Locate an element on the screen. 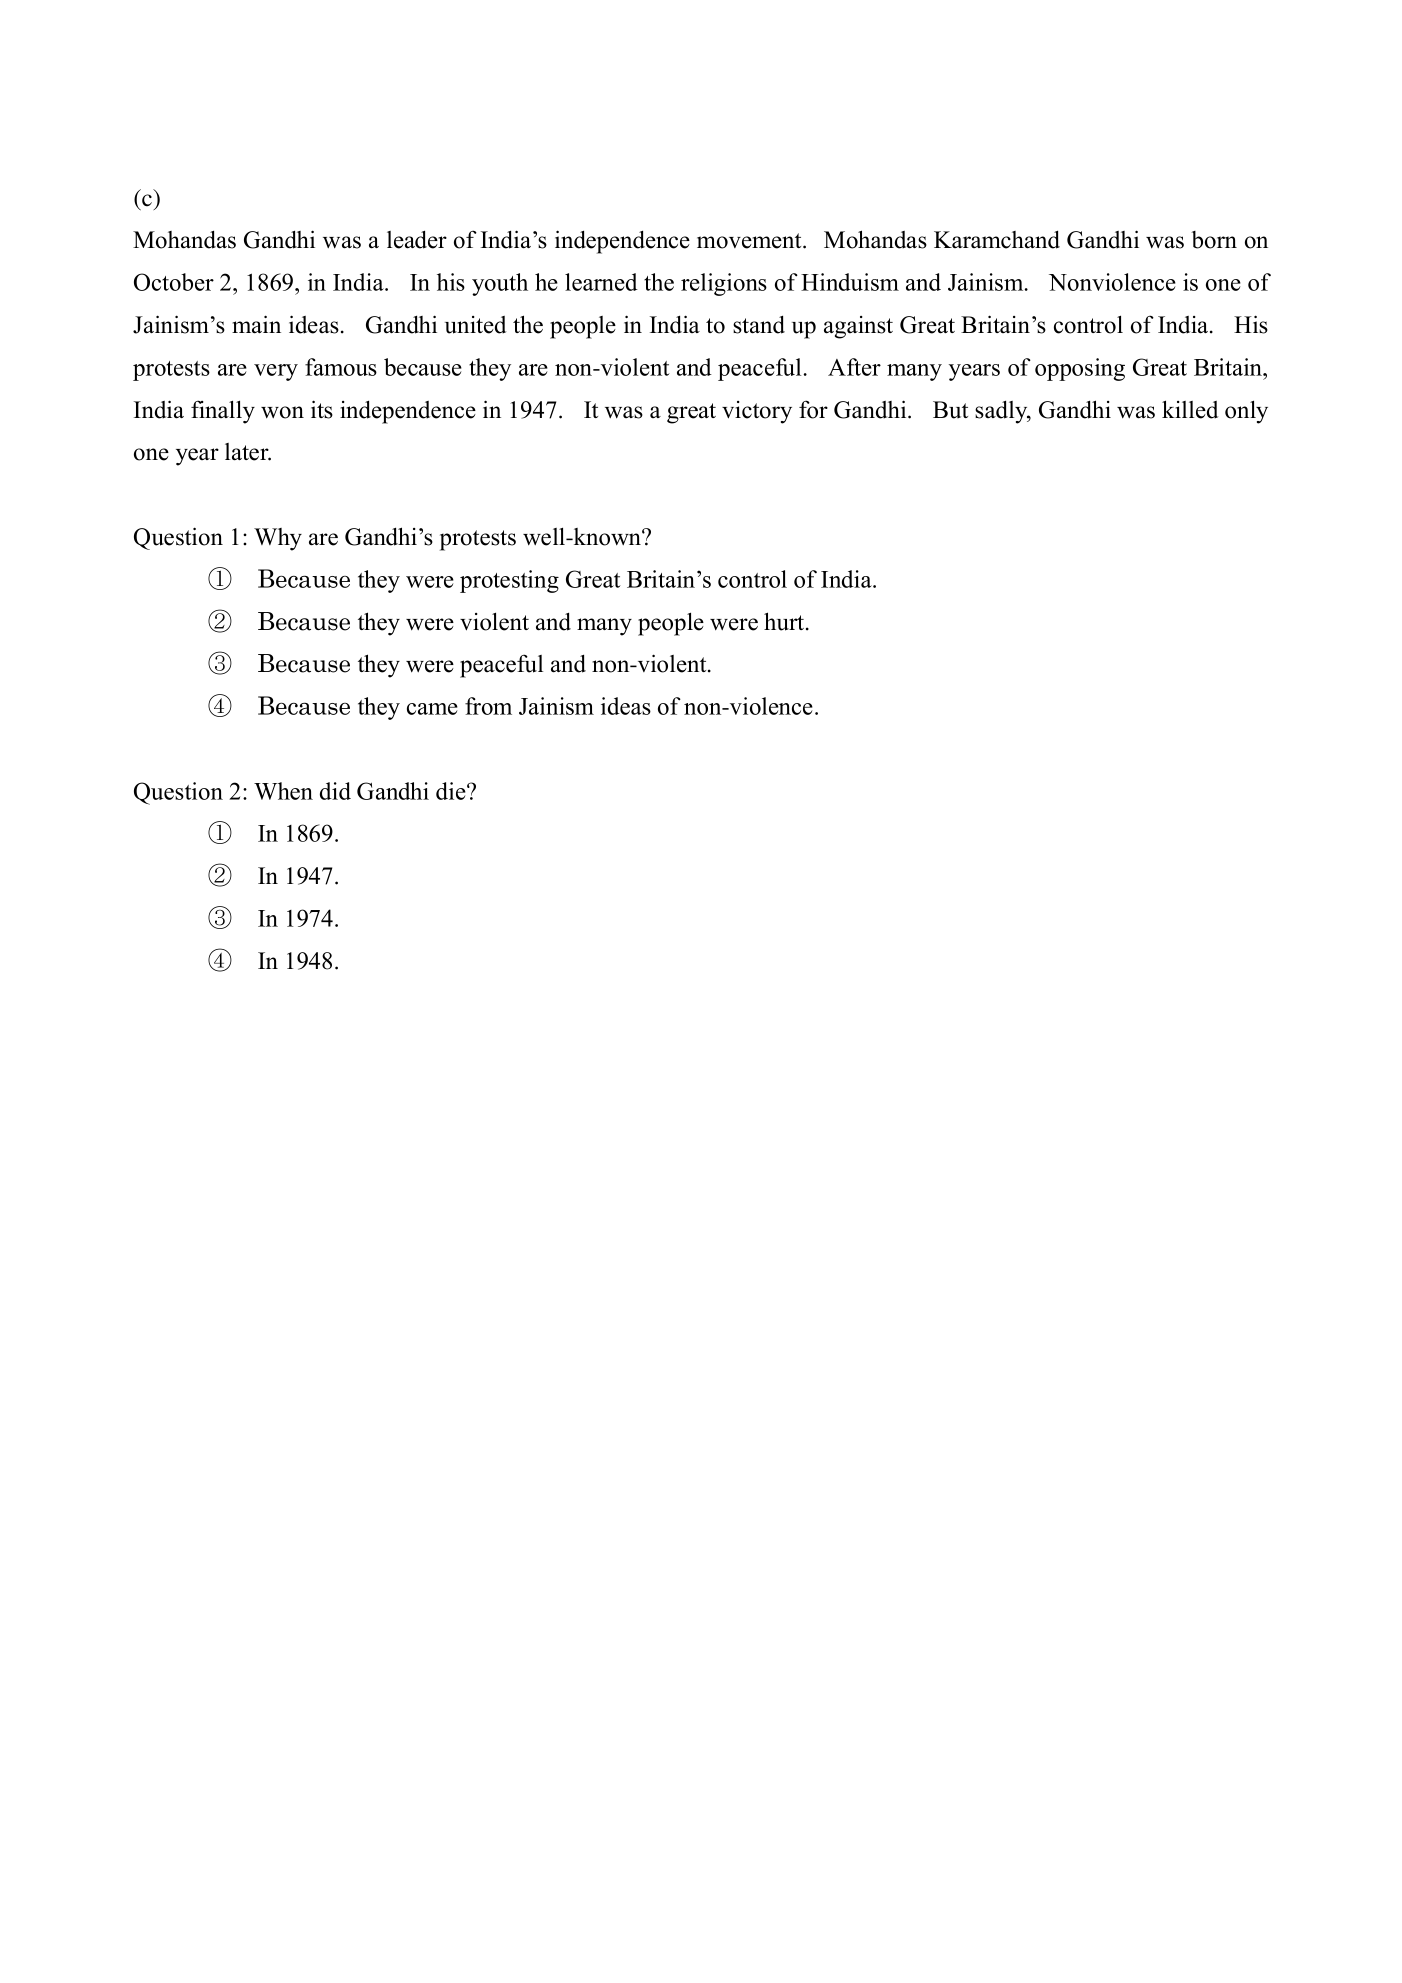 The image size is (1402, 1983). did is located at coordinates (335, 791).
